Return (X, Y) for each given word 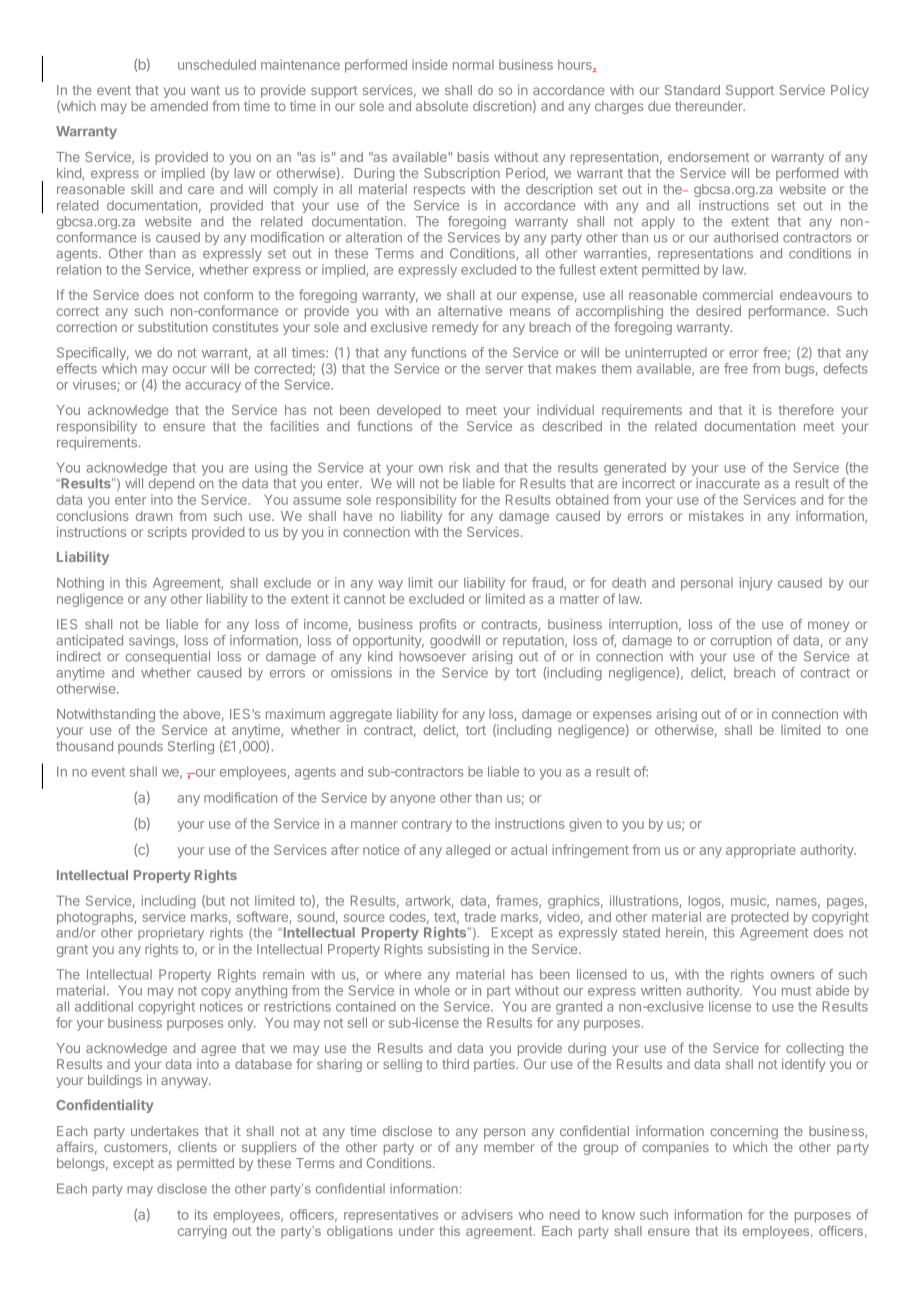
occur (190, 370)
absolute (442, 106)
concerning (744, 1132)
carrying (202, 1232)
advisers (487, 1214)
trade (480, 917)
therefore (806, 409)
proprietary (171, 933)
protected (759, 918)
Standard (692, 90)
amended (179, 106)
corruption (741, 641)
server (505, 370)
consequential (168, 657)
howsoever (432, 656)
